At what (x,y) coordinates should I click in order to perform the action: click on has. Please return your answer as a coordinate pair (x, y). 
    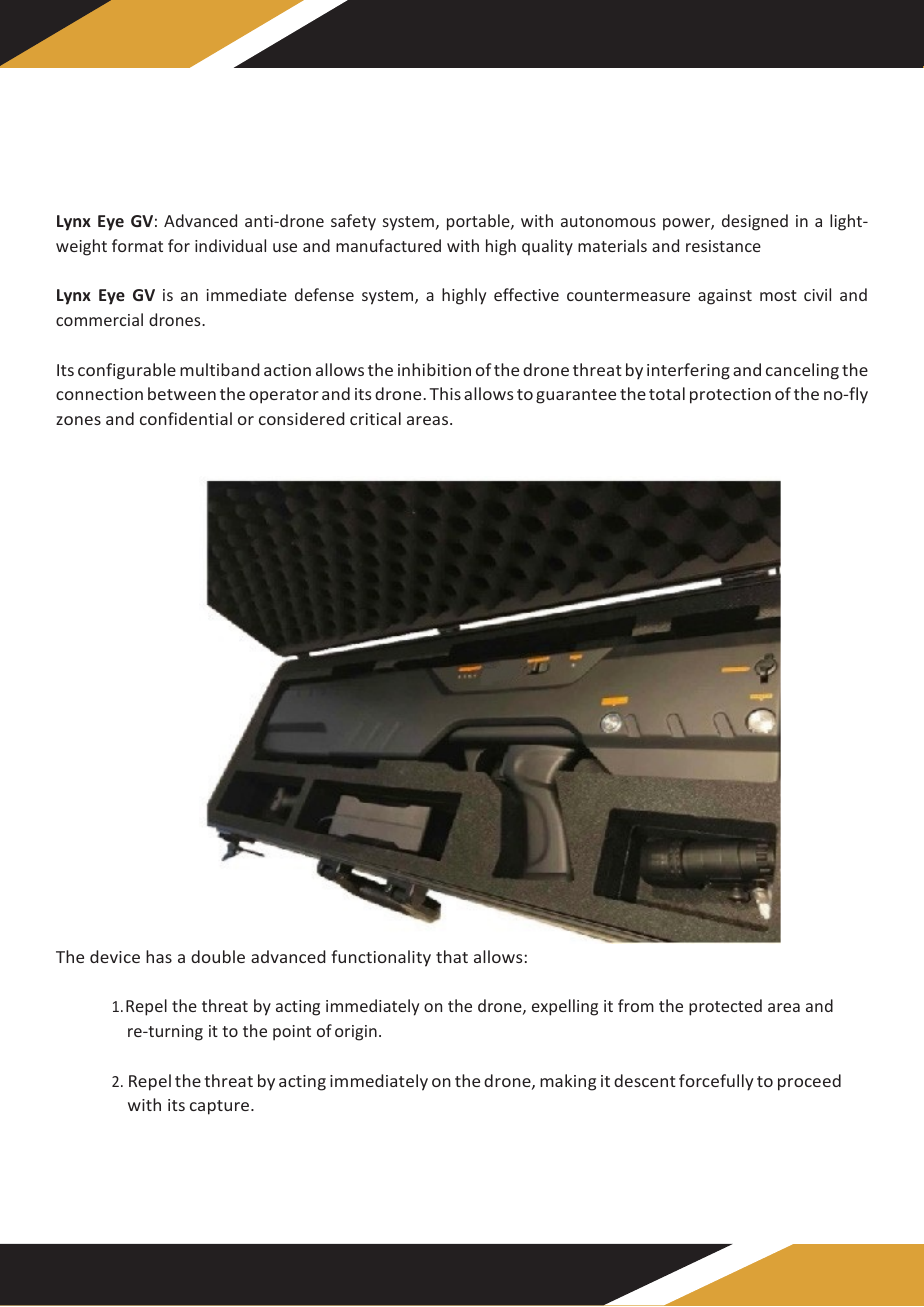
    Looking at the image, I should click on (159, 956).
